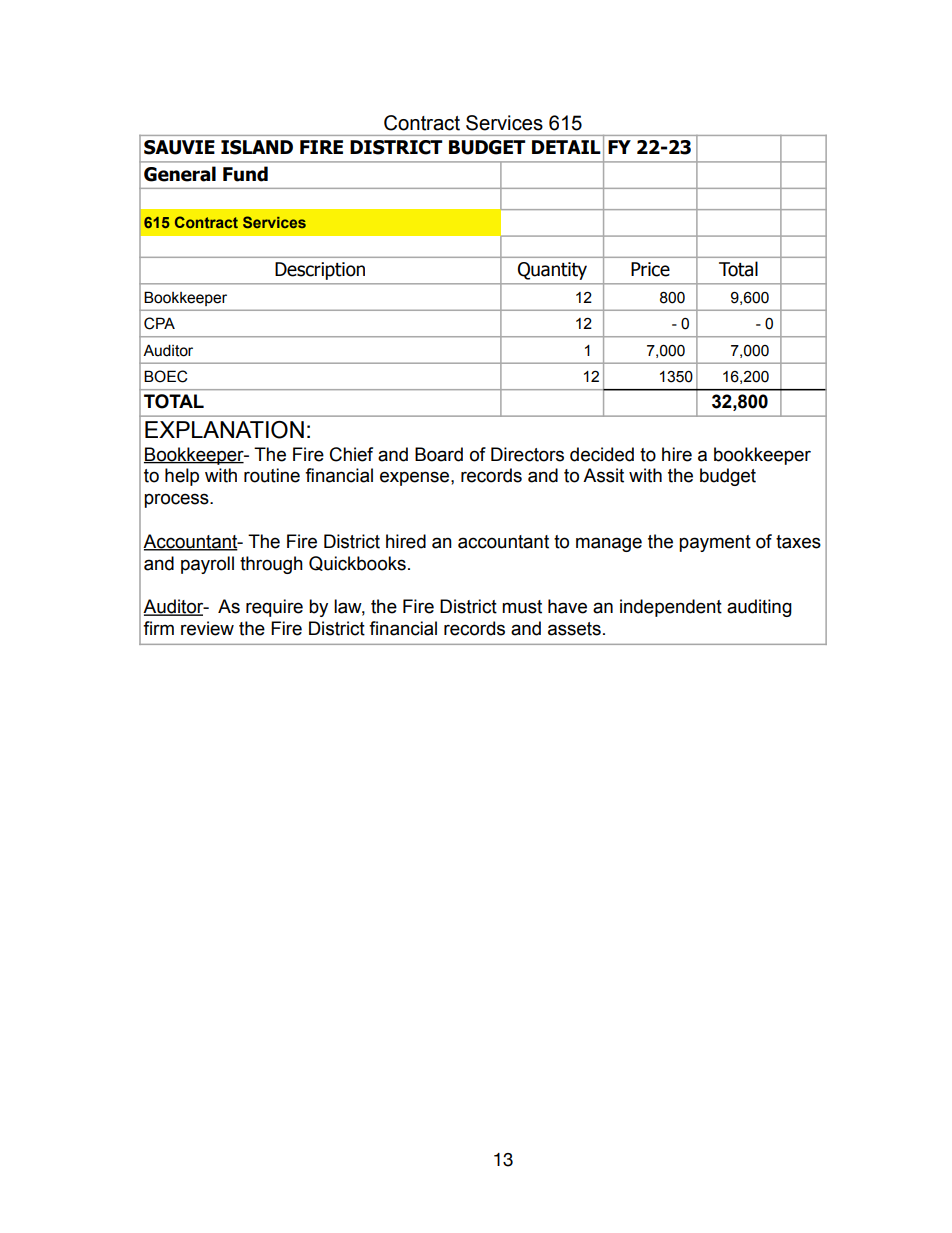 This screenshot has height=1233, width=952. I want to click on process, so click(177, 500).
